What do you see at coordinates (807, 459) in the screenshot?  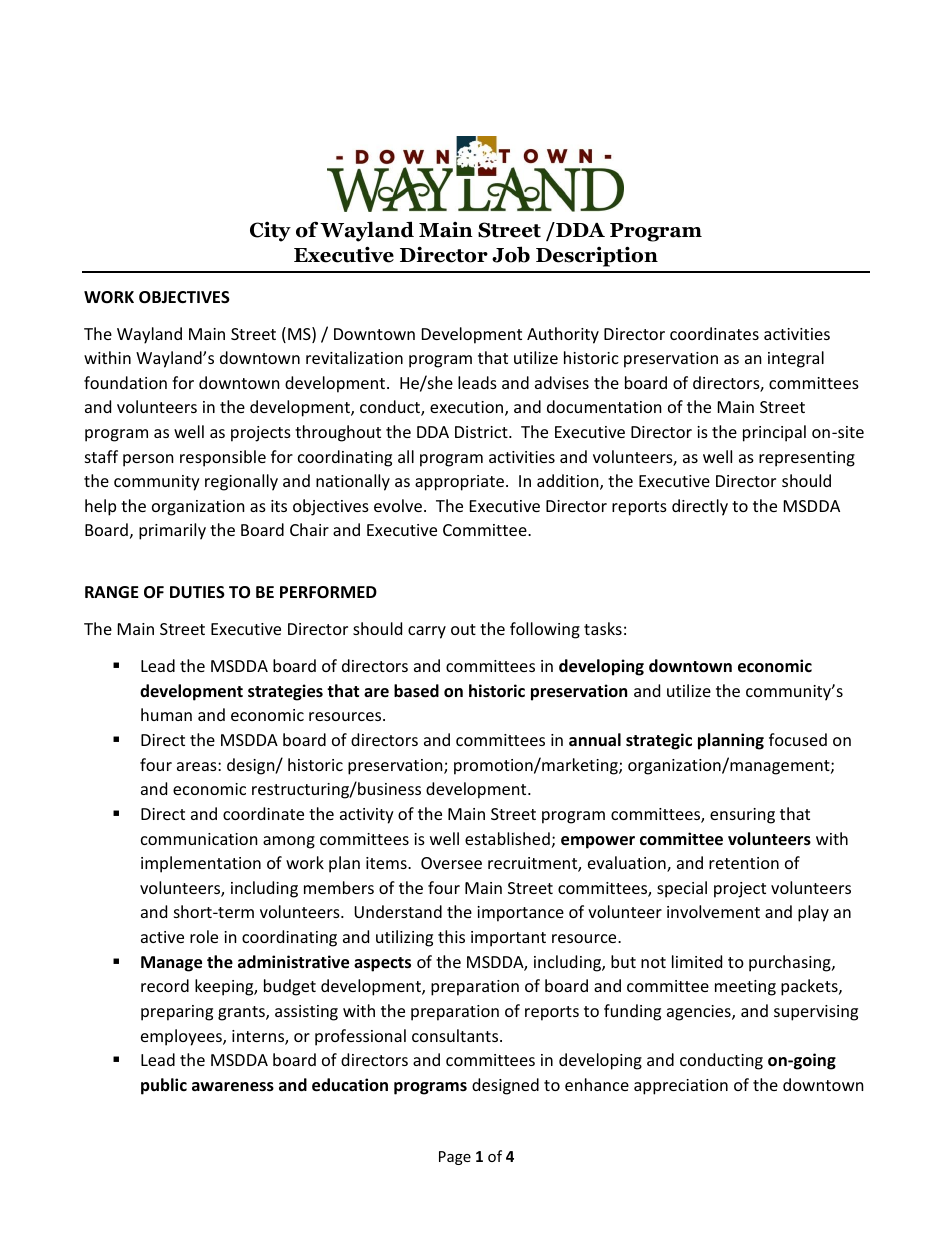 I see `representing` at bounding box center [807, 459].
